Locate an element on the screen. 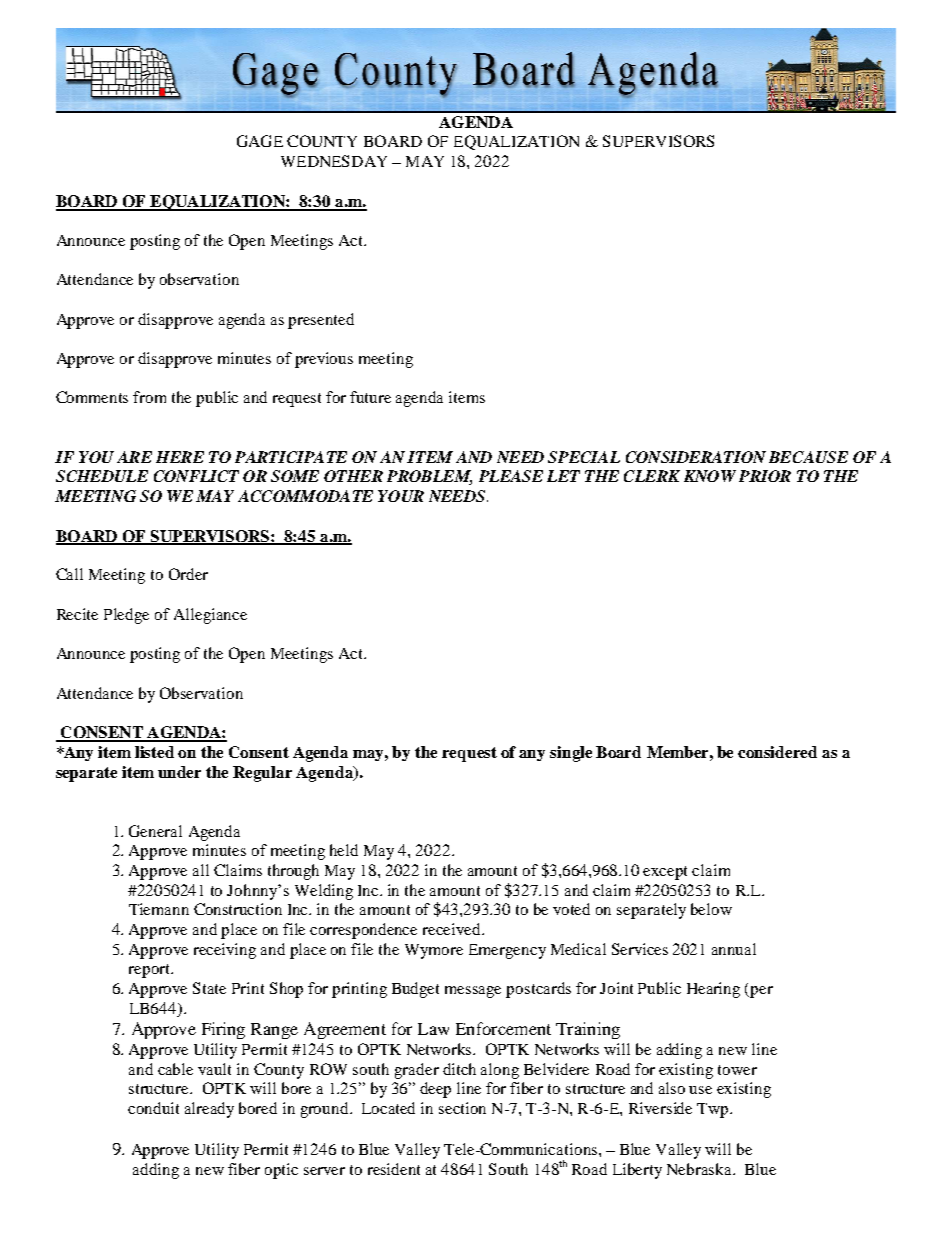 The width and height of the screenshot is (952, 1233). Pledge is located at coordinates (126, 616).
